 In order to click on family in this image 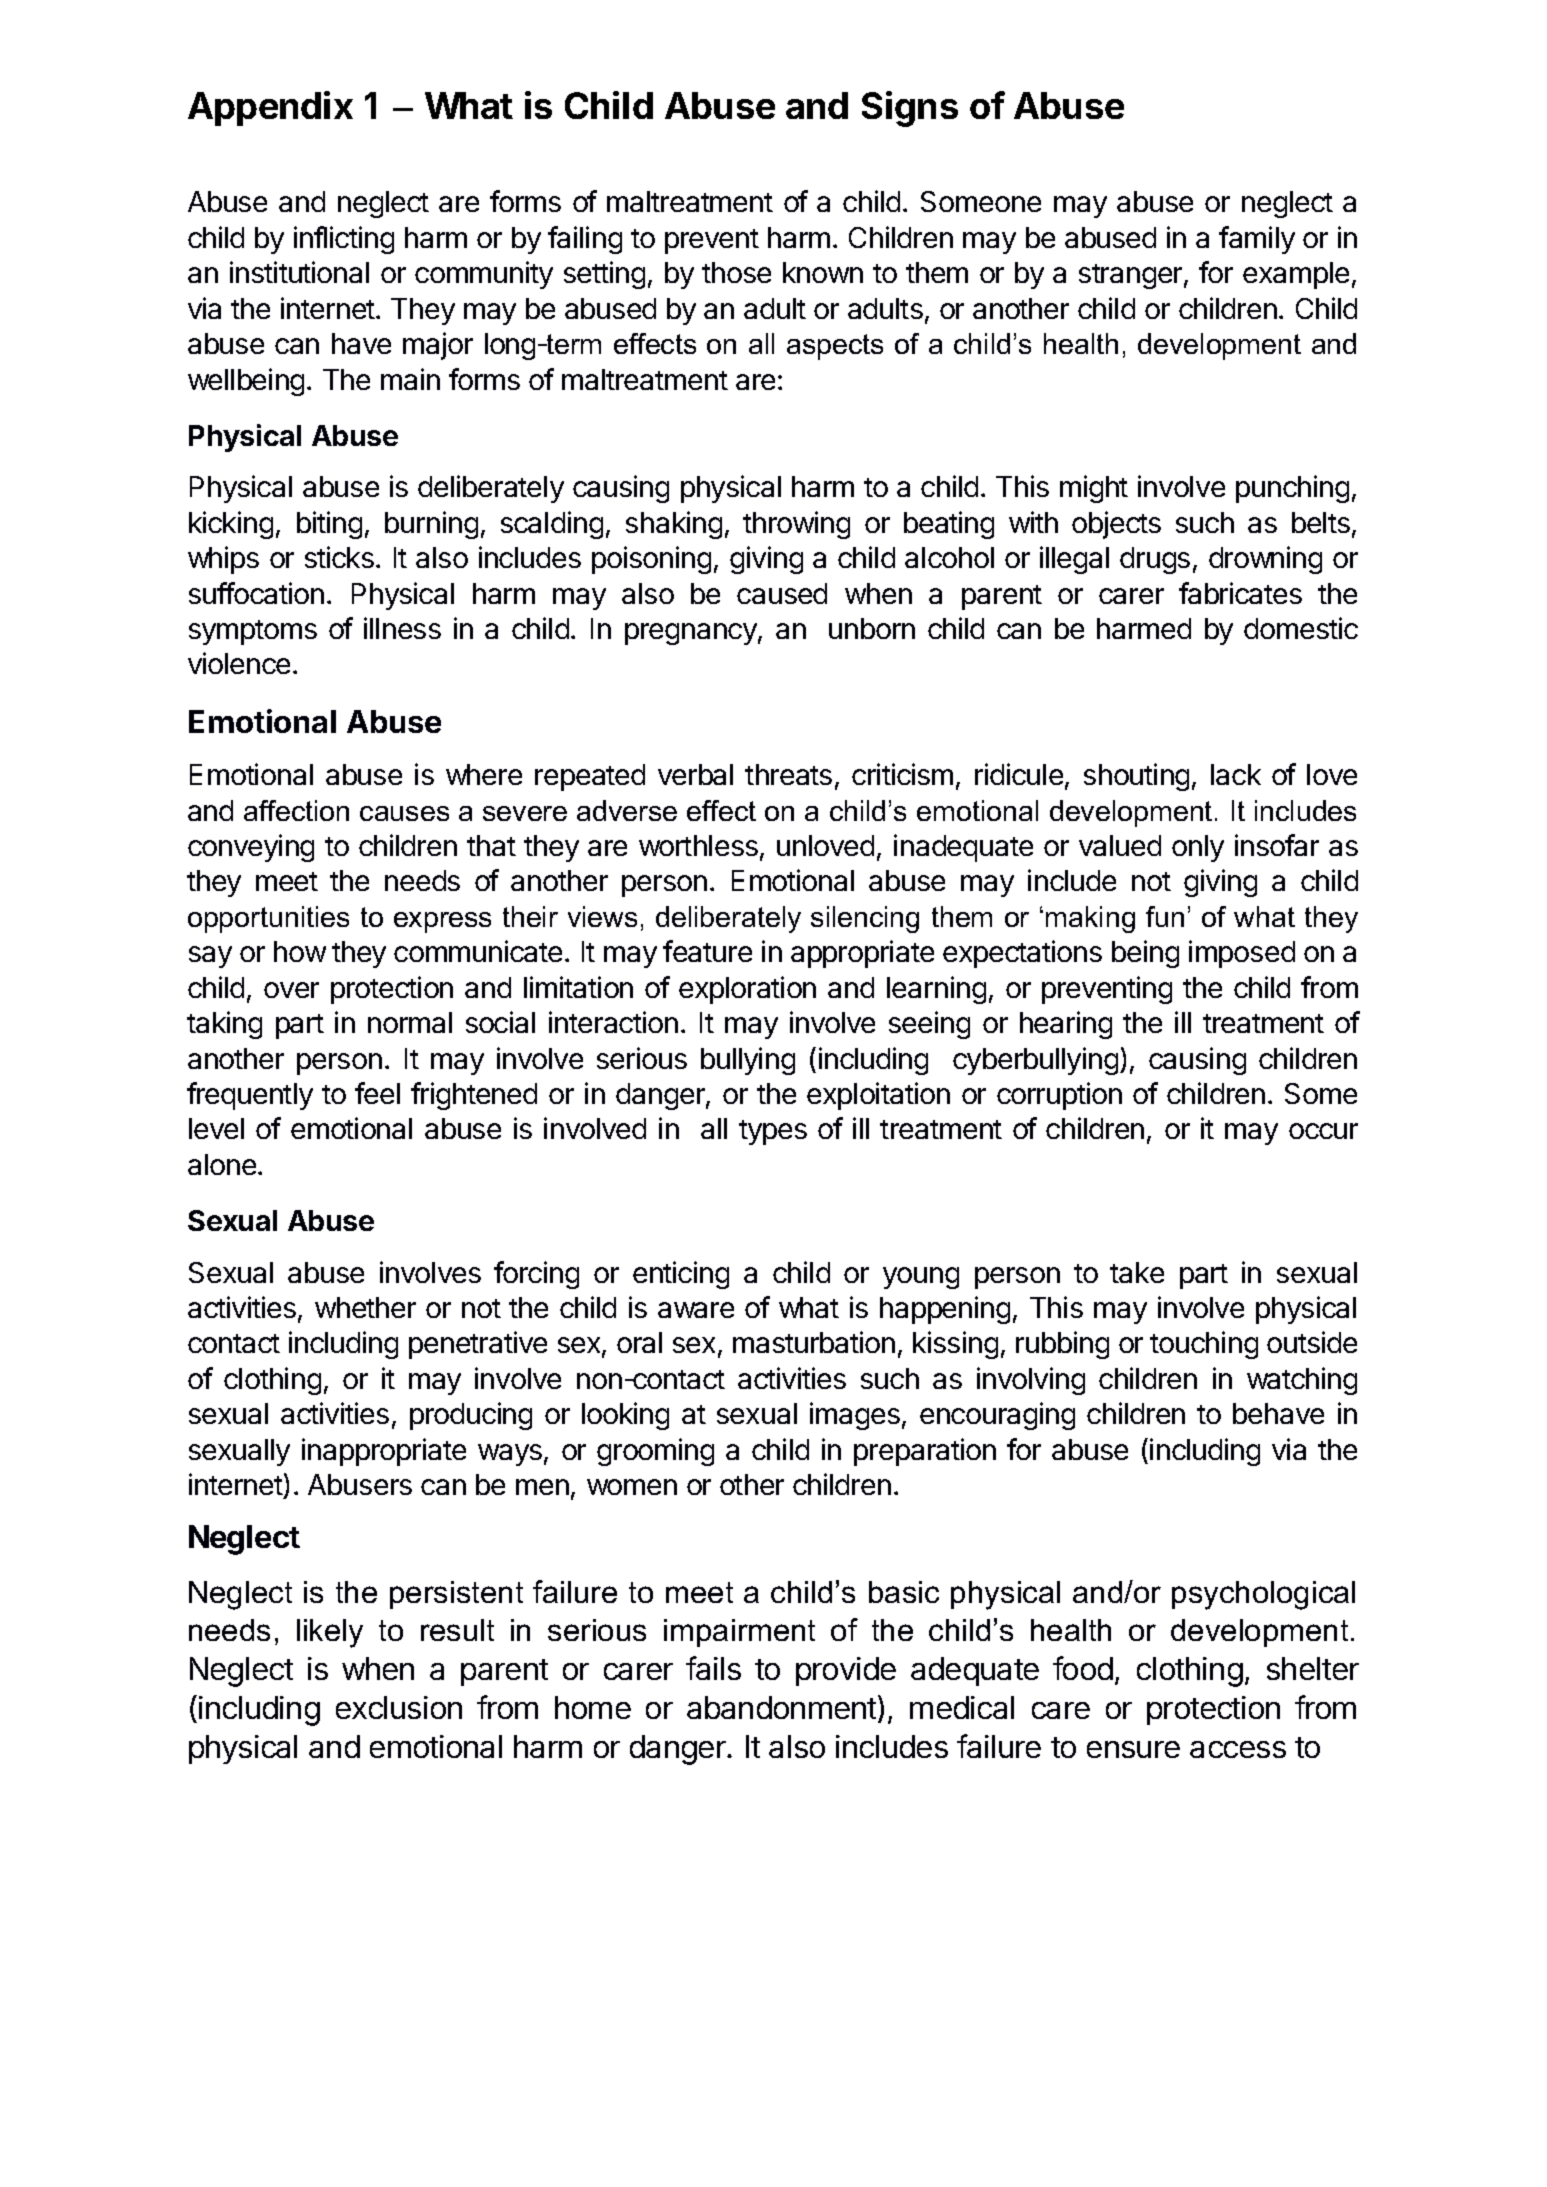, I will do `click(1257, 240)`.
